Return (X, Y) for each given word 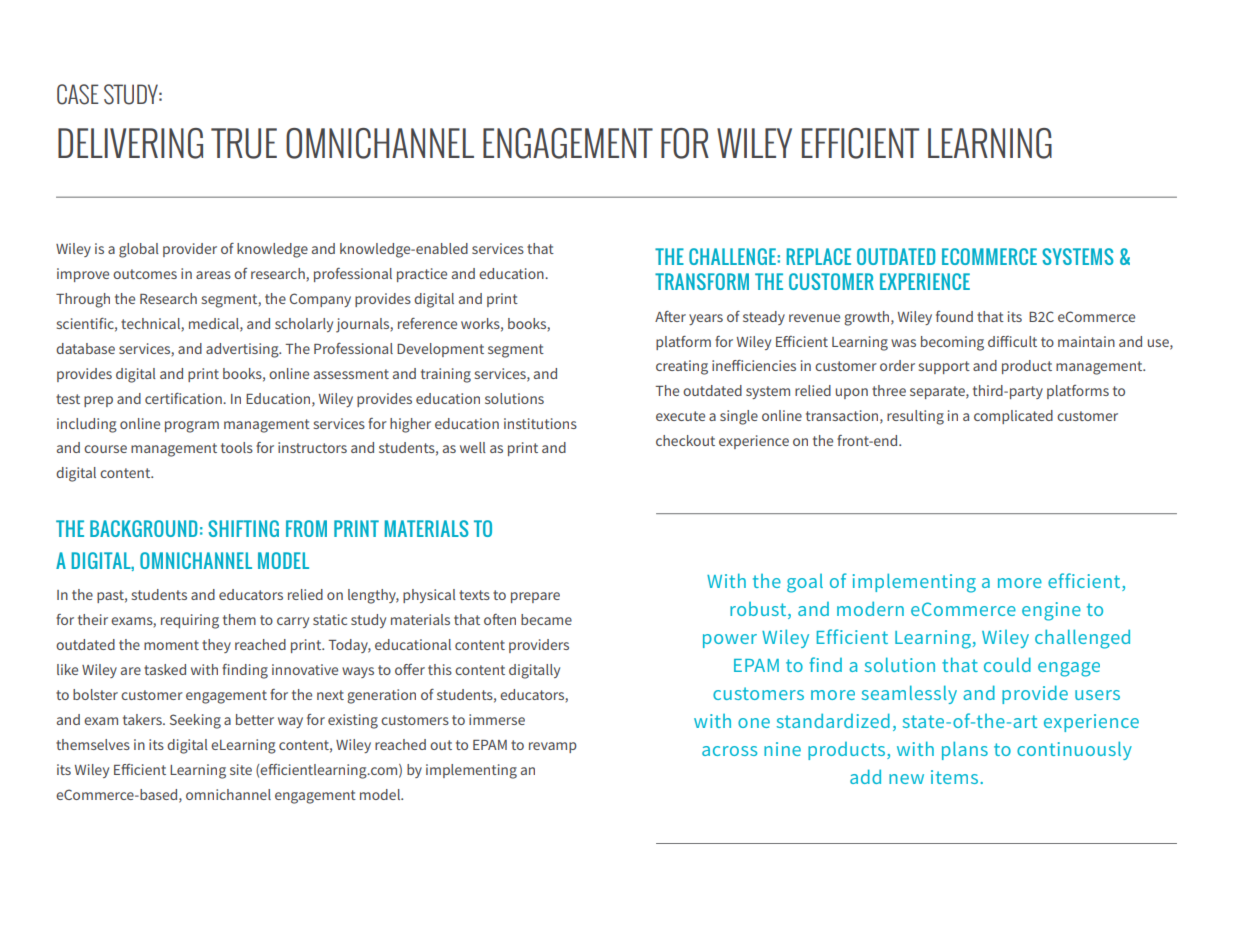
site (241, 769)
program (192, 427)
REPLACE (819, 256)
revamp (553, 747)
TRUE (244, 143)
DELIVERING (130, 143)
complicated (1013, 417)
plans (965, 750)
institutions (540, 423)
